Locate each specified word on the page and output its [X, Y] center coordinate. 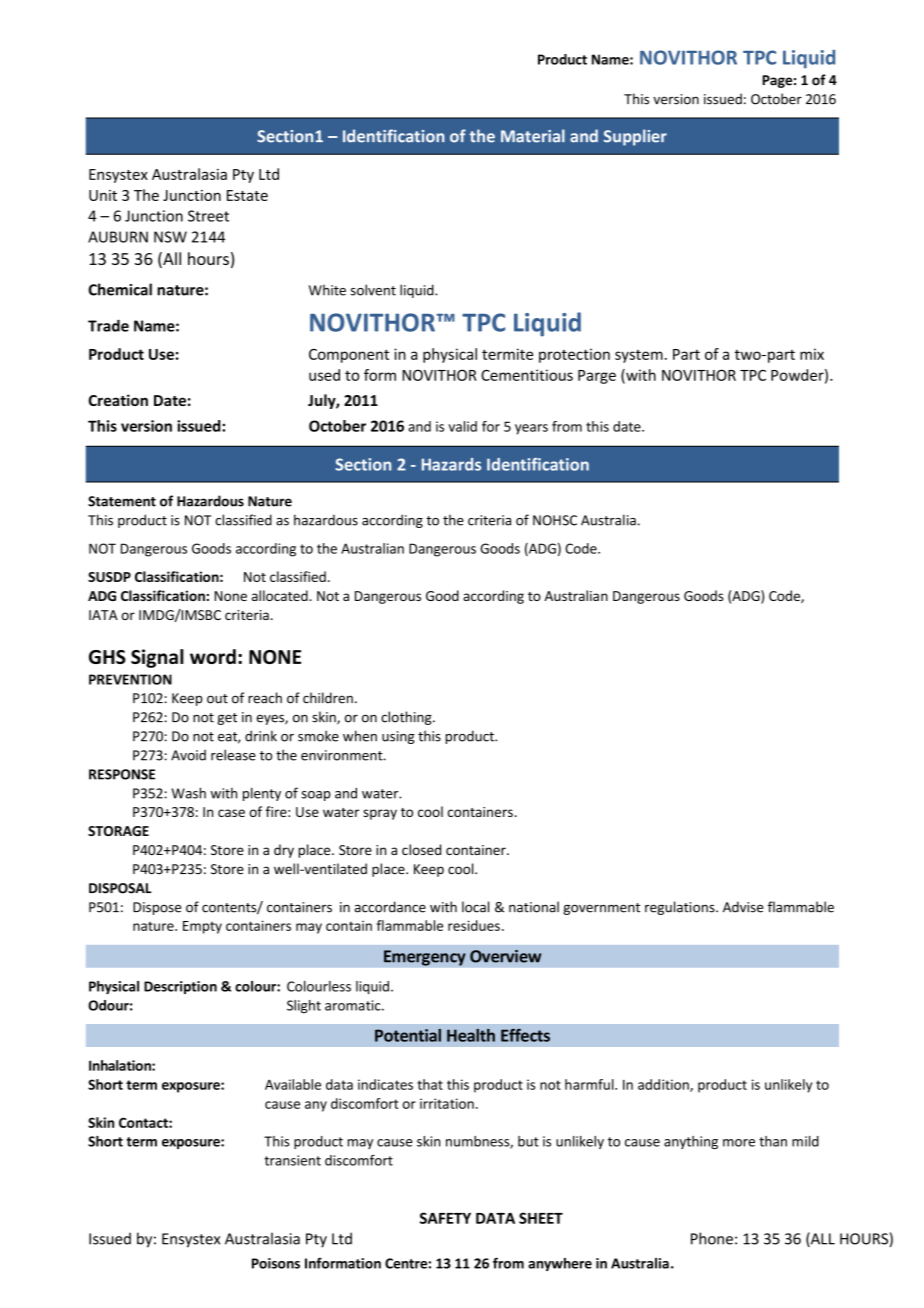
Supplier [635, 137]
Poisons [276, 1263]
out [217, 699]
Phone [712, 1238]
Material [533, 136]
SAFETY [445, 1218]
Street [208, 216]
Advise [743, 907]
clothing [407, 718]
